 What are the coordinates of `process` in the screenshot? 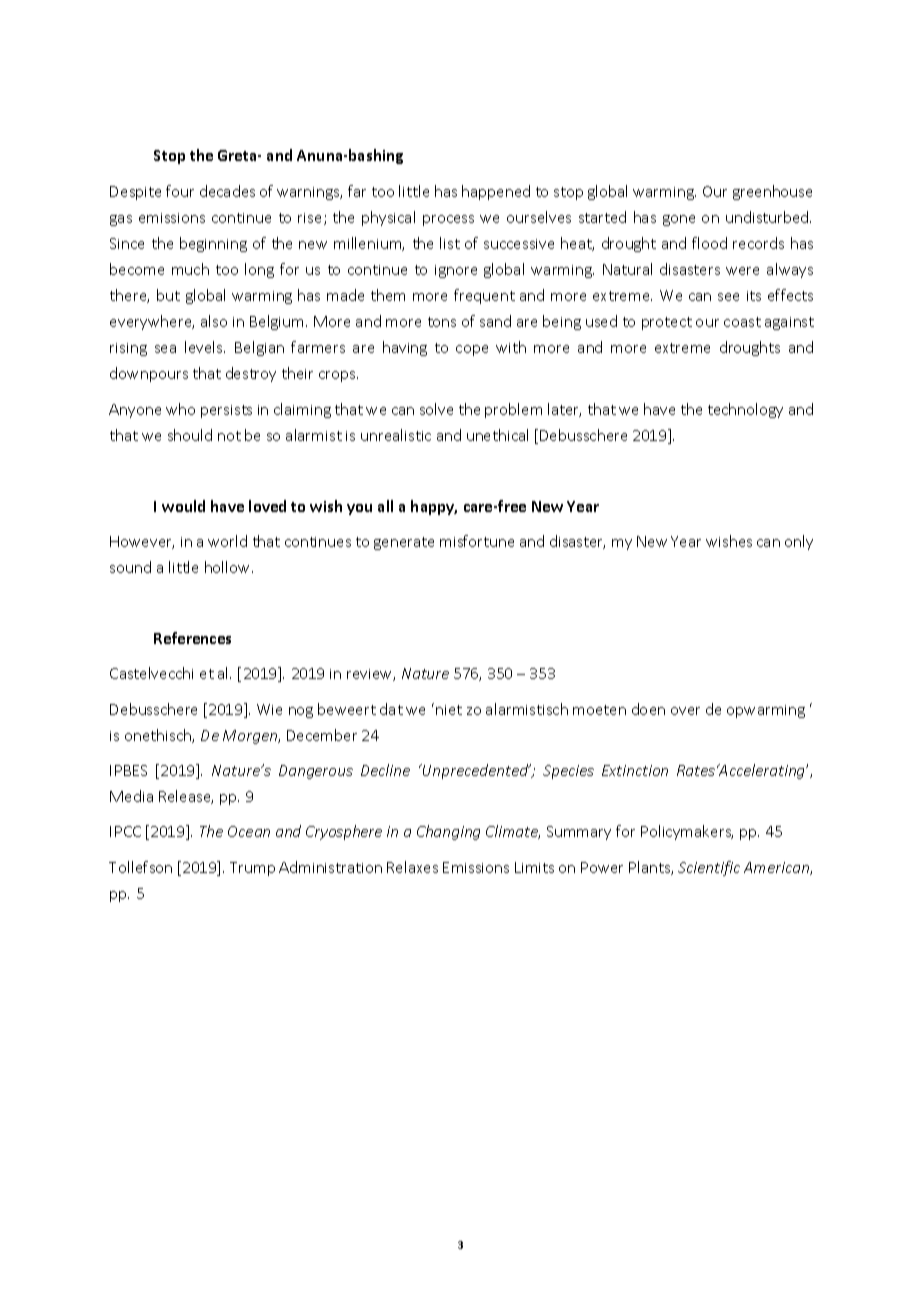 It's located at (448, 220).
